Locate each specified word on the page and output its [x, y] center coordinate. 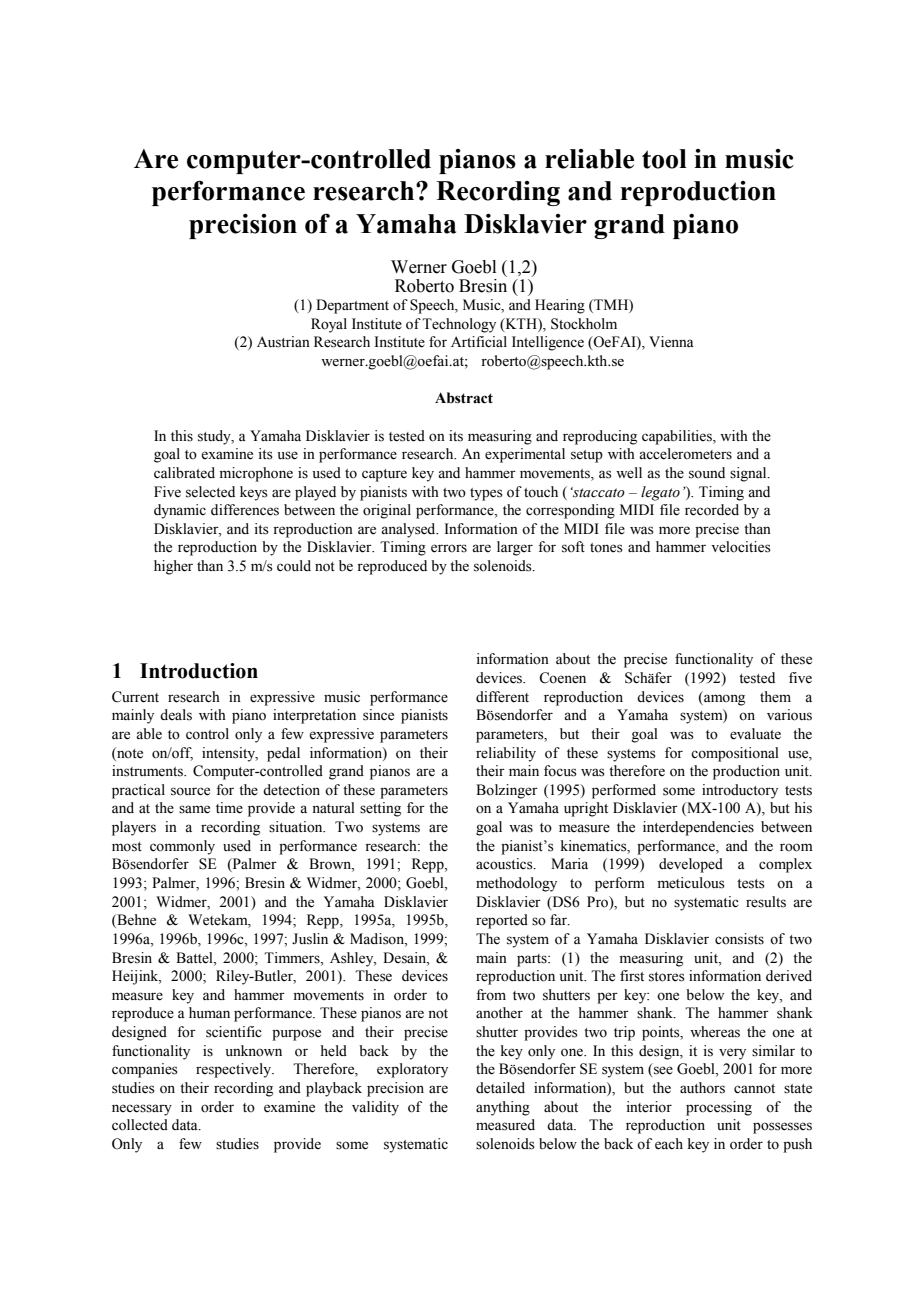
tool [664, 159]
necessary [142, 1110]
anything [503, 1108]
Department [352, 306]
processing [719, 1108]
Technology [459, 325]
